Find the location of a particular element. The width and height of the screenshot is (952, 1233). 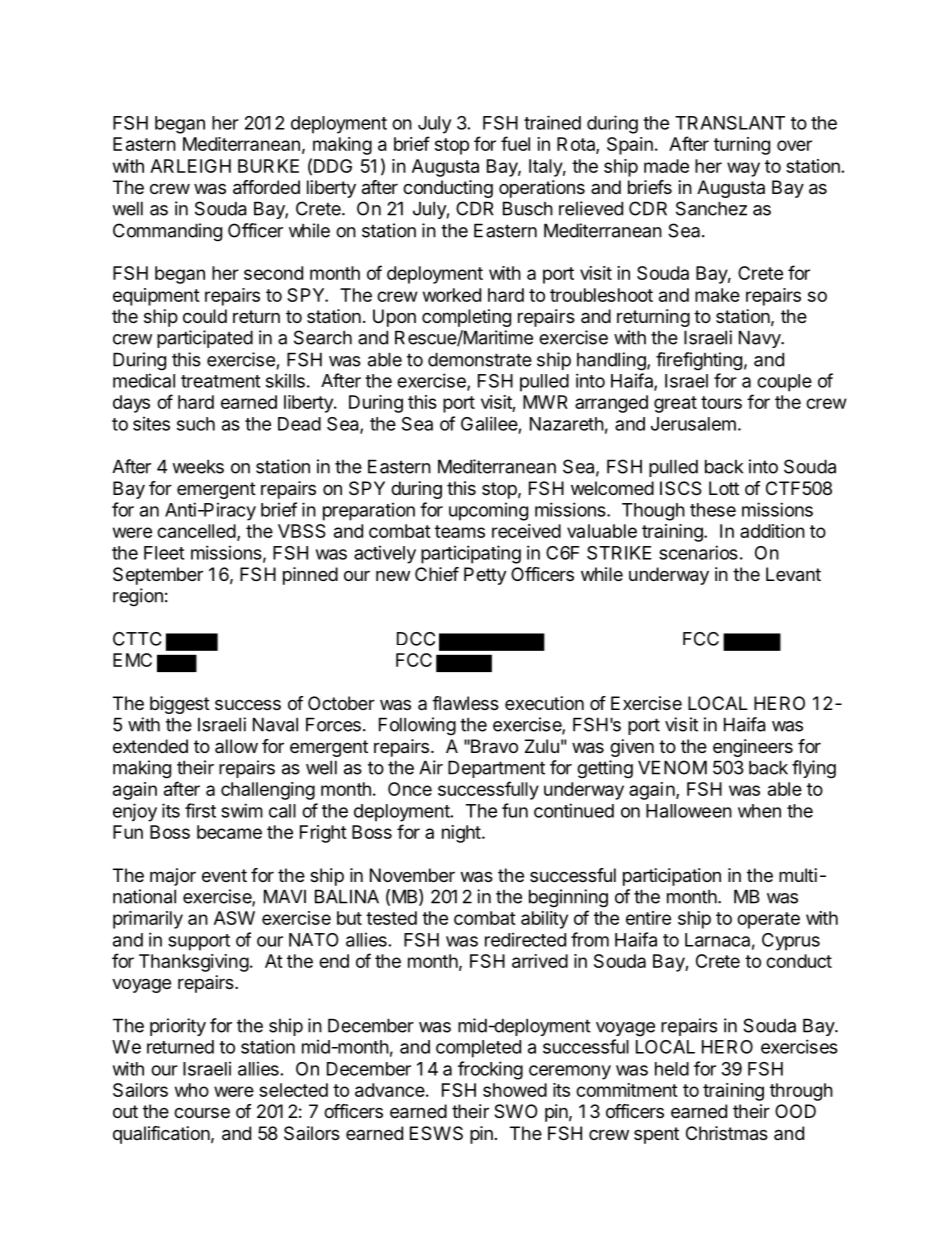

BURKE is located at coordinates (268, 166).
